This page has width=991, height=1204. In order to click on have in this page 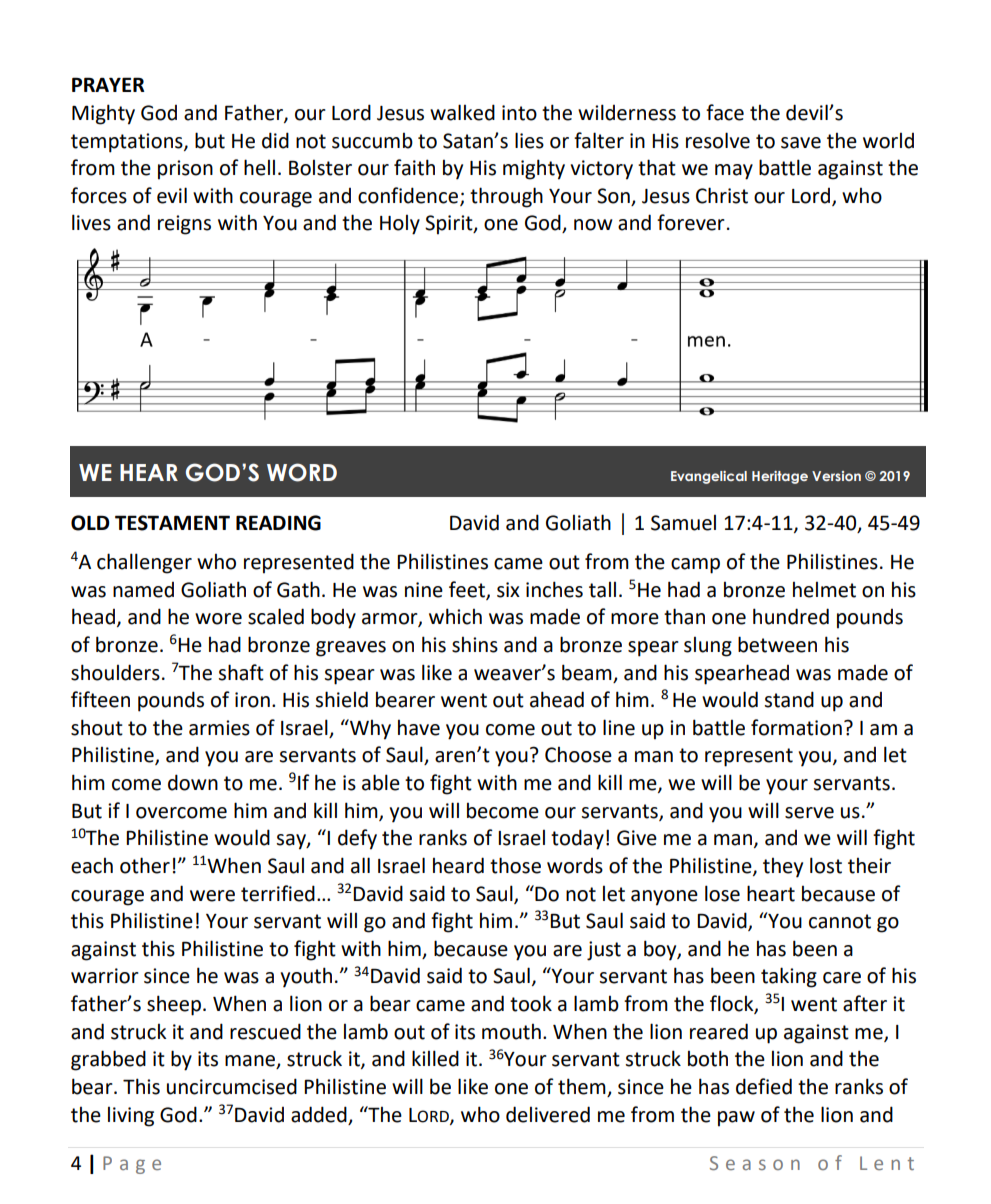, I will do `click(419, 728)`.
